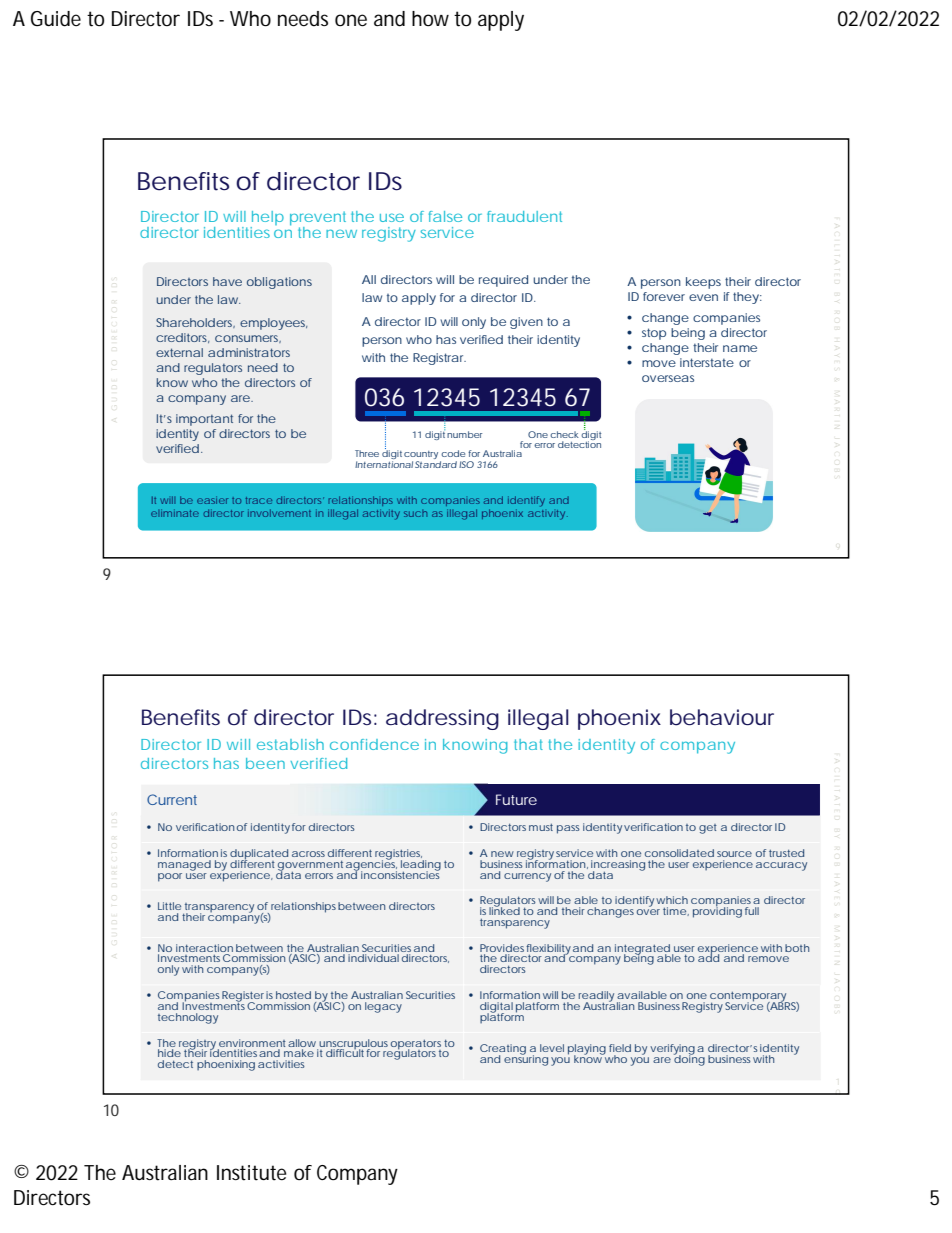 Image resolution: width=952 pixels, height=1233 pixels. What do you see at coordinates (503, 281) in the screenshot?
I see `required` at bounding box center [503, 281].
